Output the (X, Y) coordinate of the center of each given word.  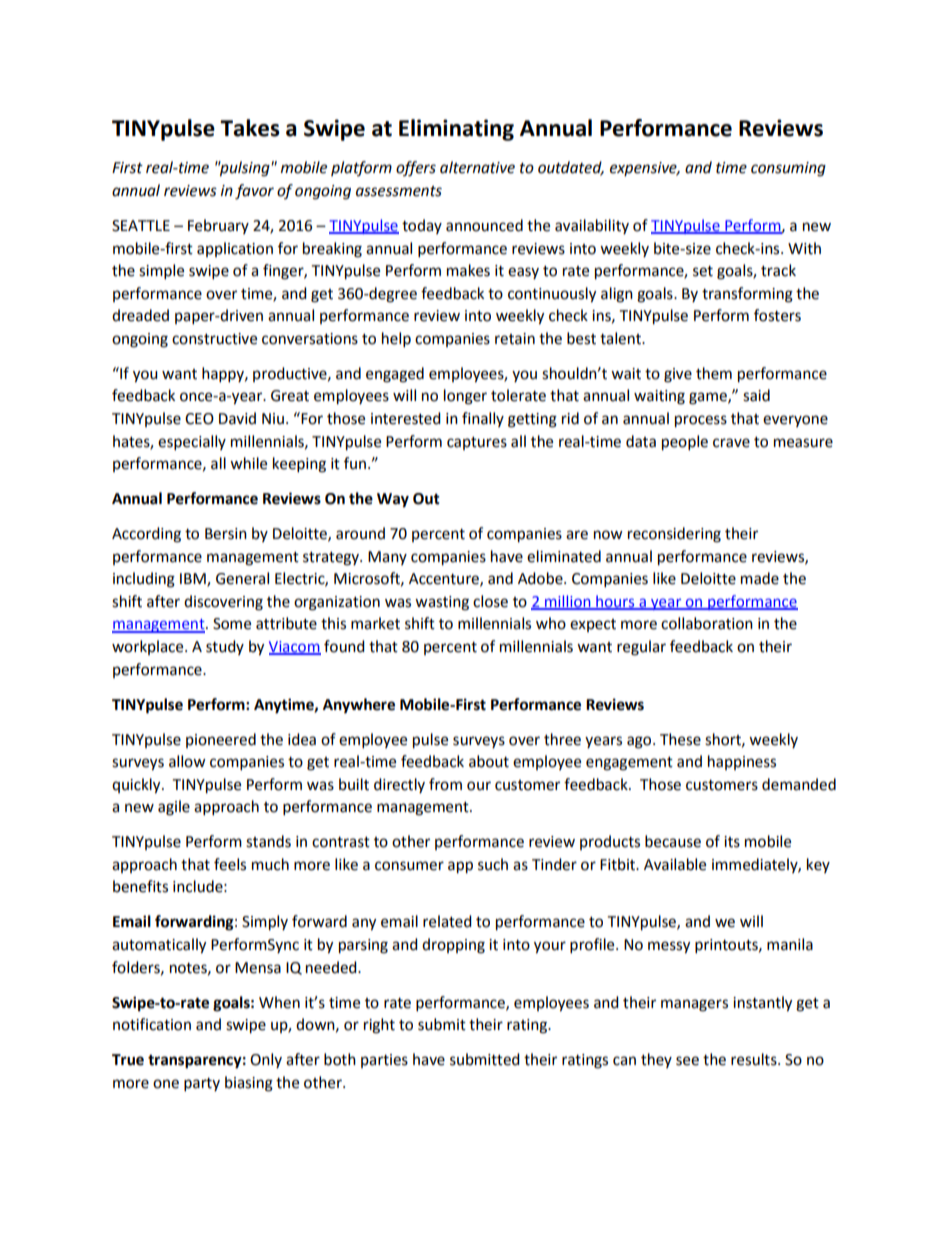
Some (232, 624)
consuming (788, 169)
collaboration (707, 623)
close (490, 601)
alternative (477, 167)
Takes (250, 128)
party (202, 1085)
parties (384, 1061)
